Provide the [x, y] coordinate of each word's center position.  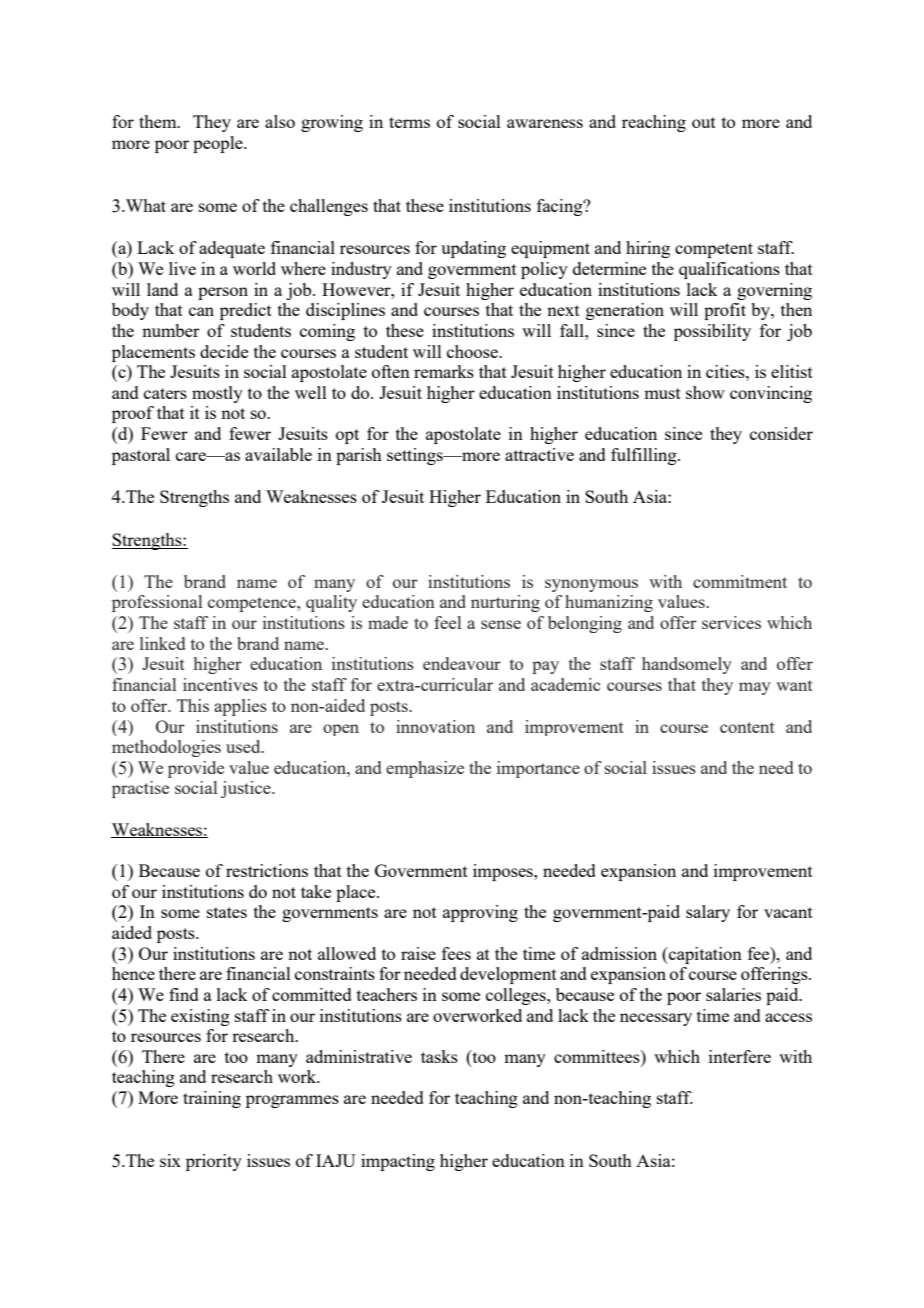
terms [409, 122]
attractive [539, 454]
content [747, 727]
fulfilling [645, 456]
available [278, 454]
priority [214, 1162]
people [219, 144]
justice [247, 789]
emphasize [425, 769]
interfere [740, 1056]
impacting [398, 1162]
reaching [654, 123]
